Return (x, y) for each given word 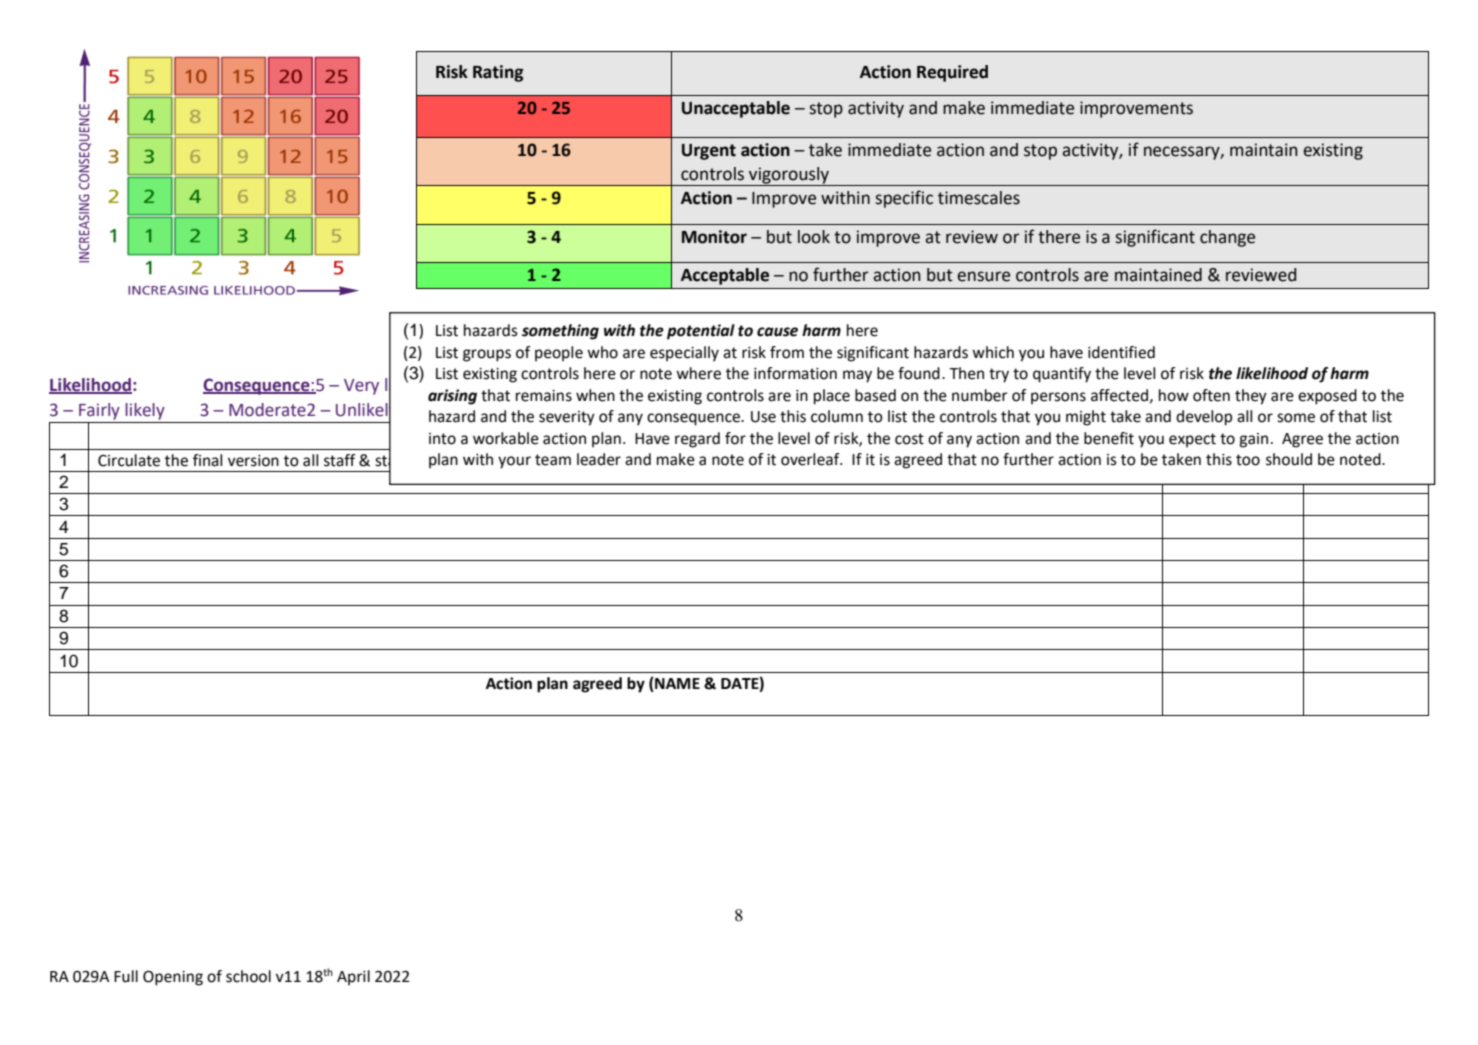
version (253, 461)
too (1248, 460)
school (248, 976)
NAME (676, 684)
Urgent (709, 152)
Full (126, 976)
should (1289, 459)
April (353, 978)
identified (1121, 352)
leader (599, 459)
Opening (173, 978)
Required (952, 73)
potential (701, 332)
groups (487, 355)
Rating (498, 73)
